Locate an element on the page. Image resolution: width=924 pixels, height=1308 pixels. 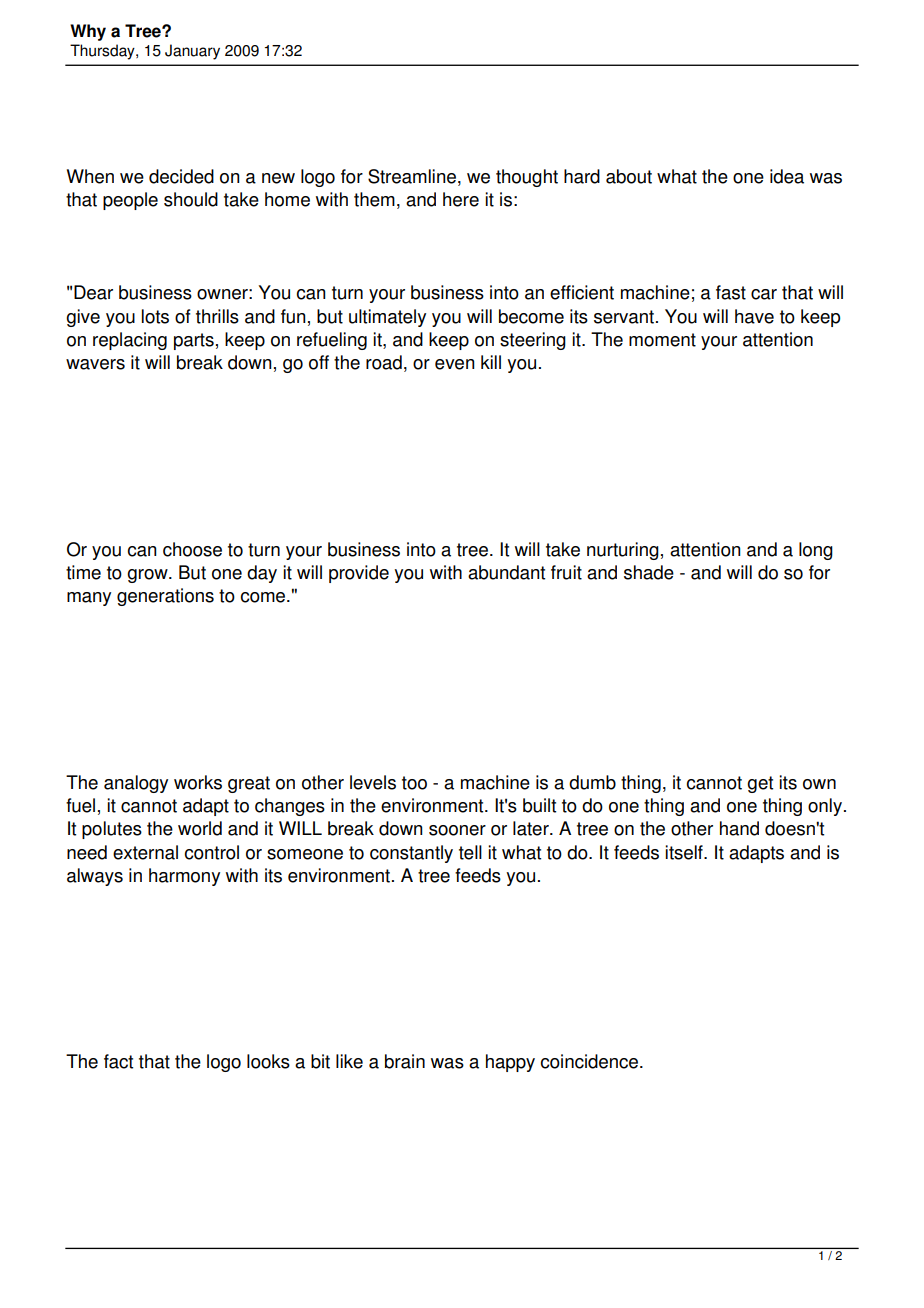
works is located at coordinates (198, 782).
